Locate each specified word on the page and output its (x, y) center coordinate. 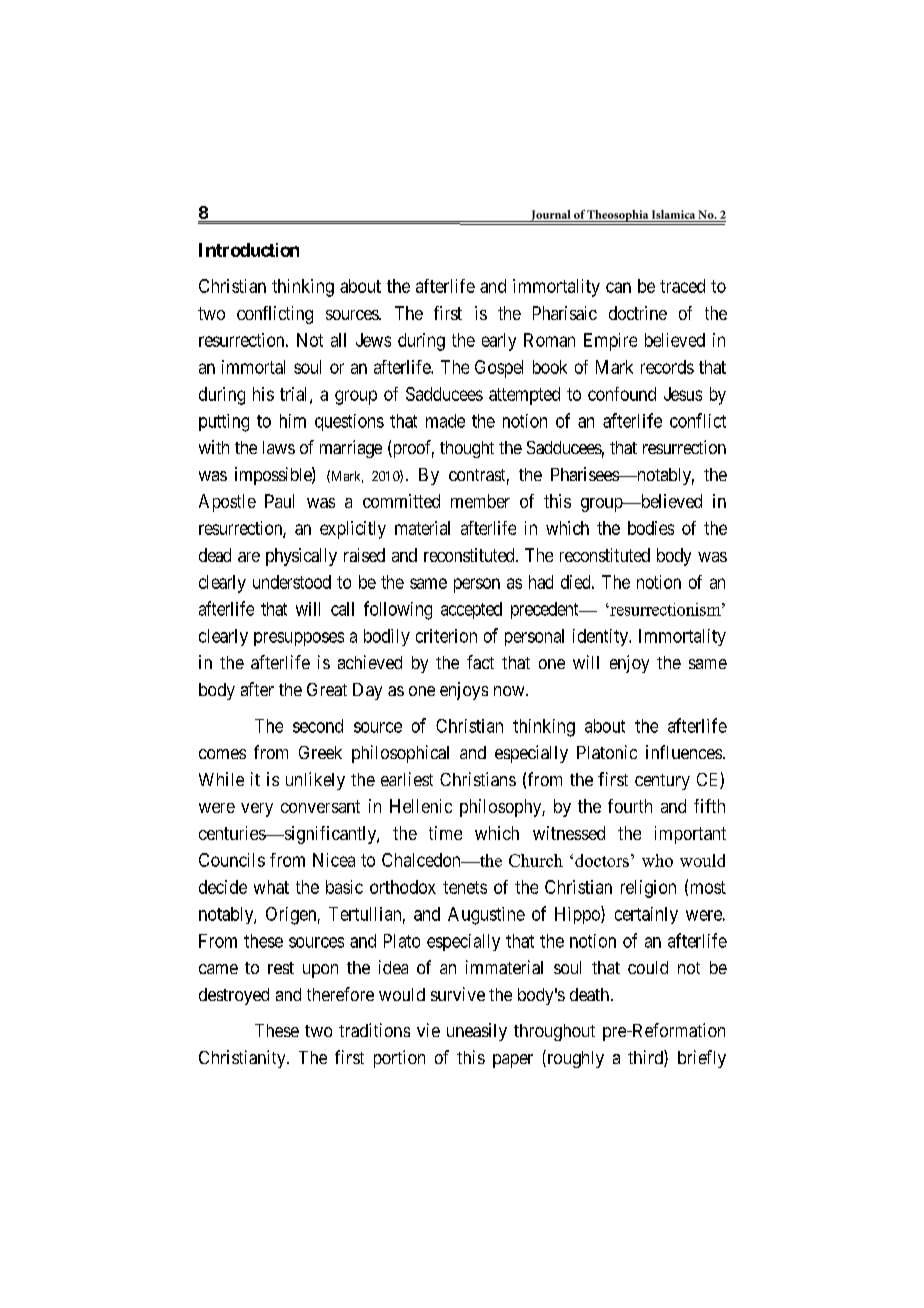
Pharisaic (565, 313)
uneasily (477, 1032)
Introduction (249, 250)
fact (480, 662)
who (657, 860)
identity (601, 637)
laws (279, 447)
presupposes (299, 639)
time (445, 833)
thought (467, 449)
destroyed (234, 996)
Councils (232, 860)
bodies (651, 528)
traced (682, 286)
